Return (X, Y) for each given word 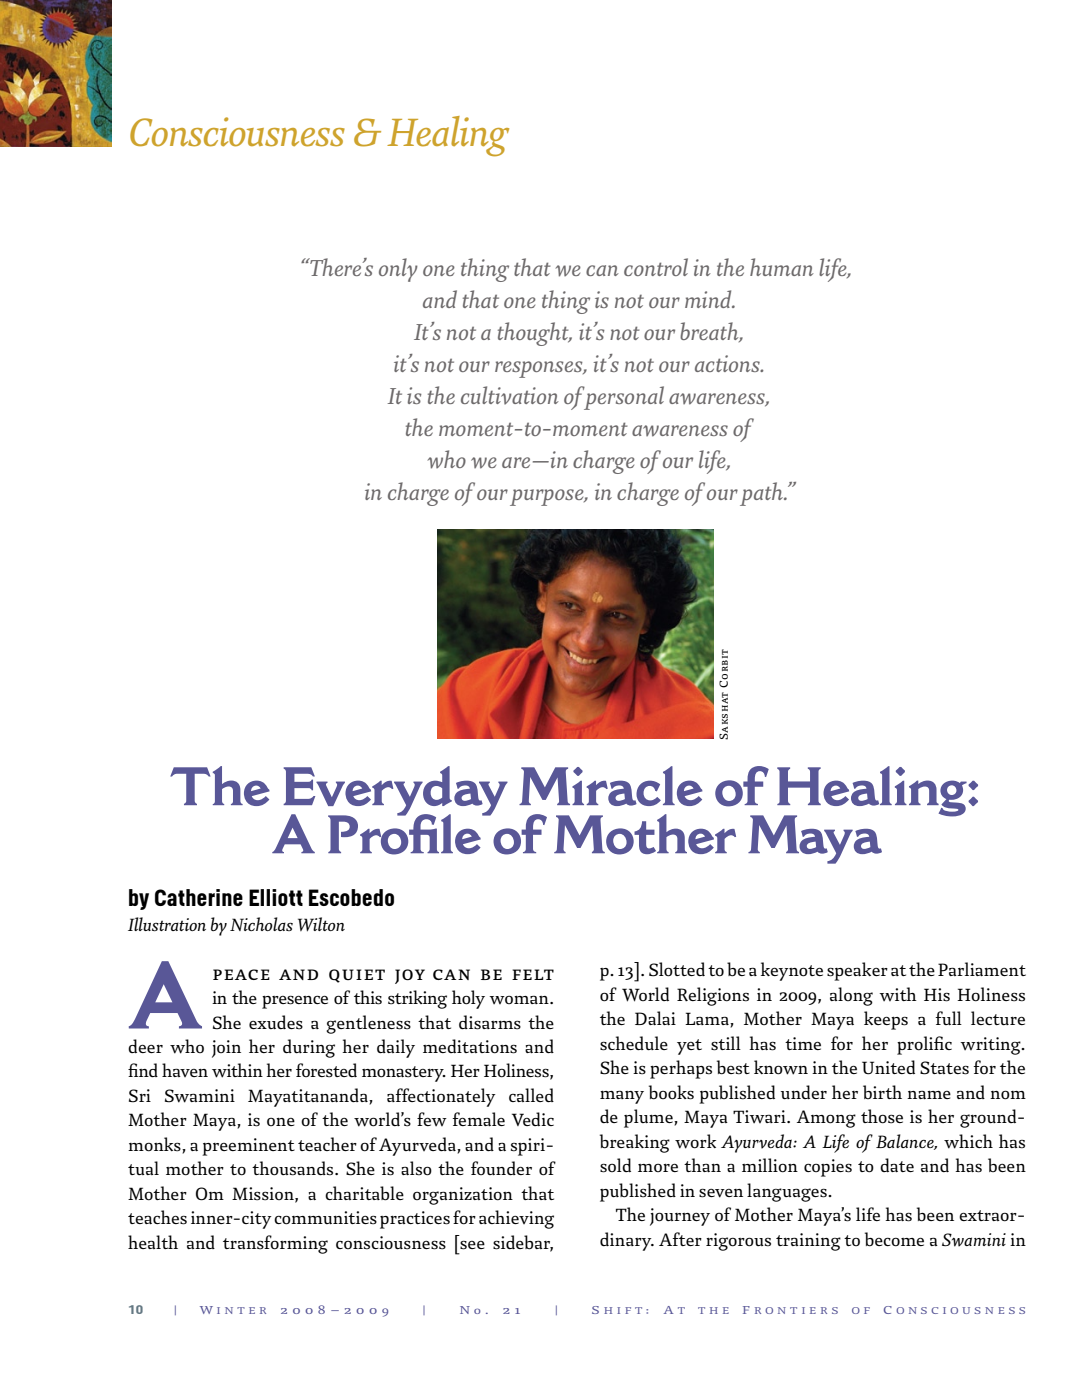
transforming (275, 1244)
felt (533, 974)
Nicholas (261, 924)
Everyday (395, 792)
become (894, 1239)
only (398, 270)
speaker (857, 971)
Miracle (611, 786)
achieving (516, 1219)
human (782, 267)
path (763, 494)
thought (534, 334)
